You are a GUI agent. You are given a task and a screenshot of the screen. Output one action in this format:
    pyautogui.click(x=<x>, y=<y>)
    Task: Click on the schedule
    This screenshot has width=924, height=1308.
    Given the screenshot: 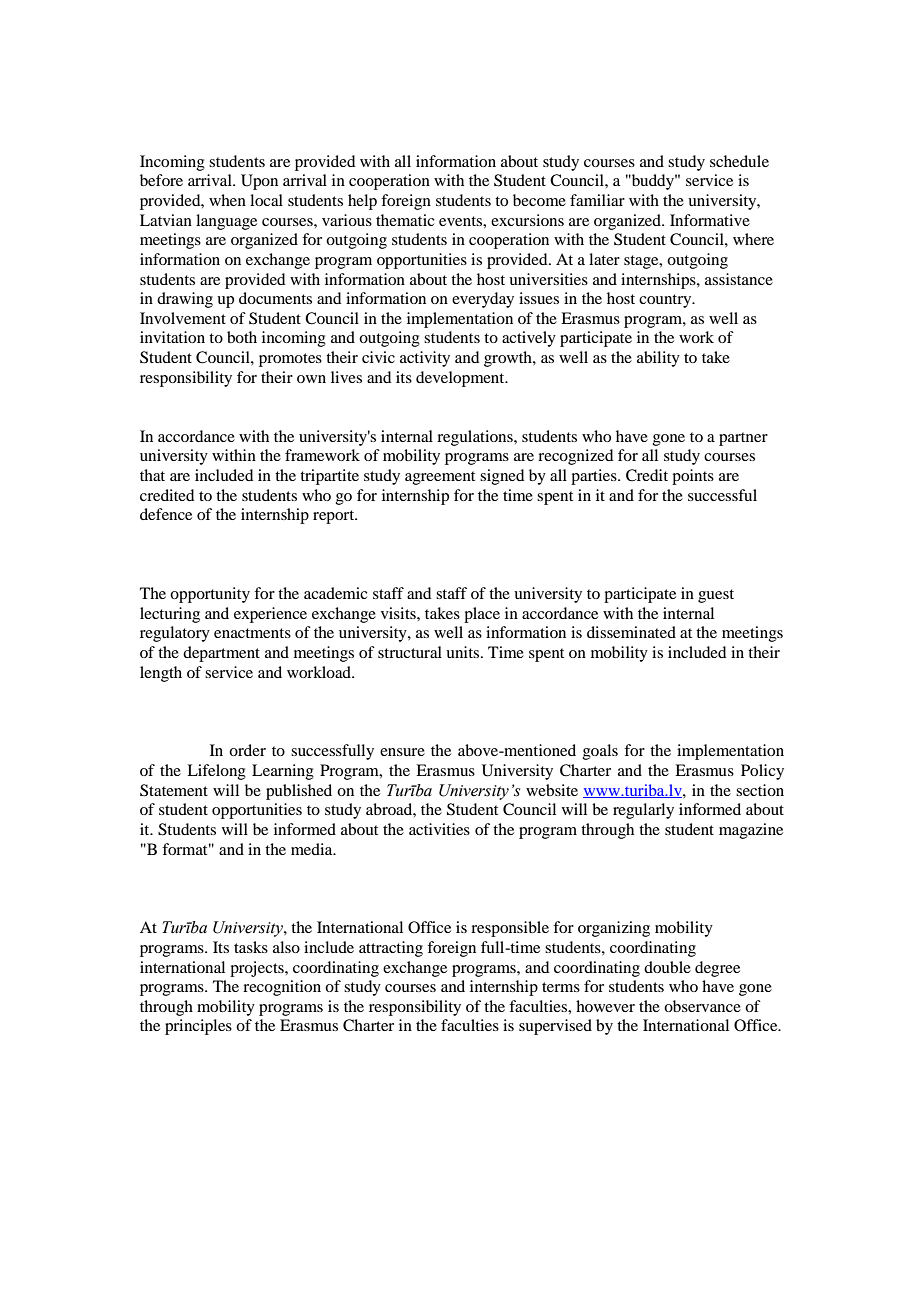 What is the action you would take?
    pyautogui.click(x=739, y=161)
